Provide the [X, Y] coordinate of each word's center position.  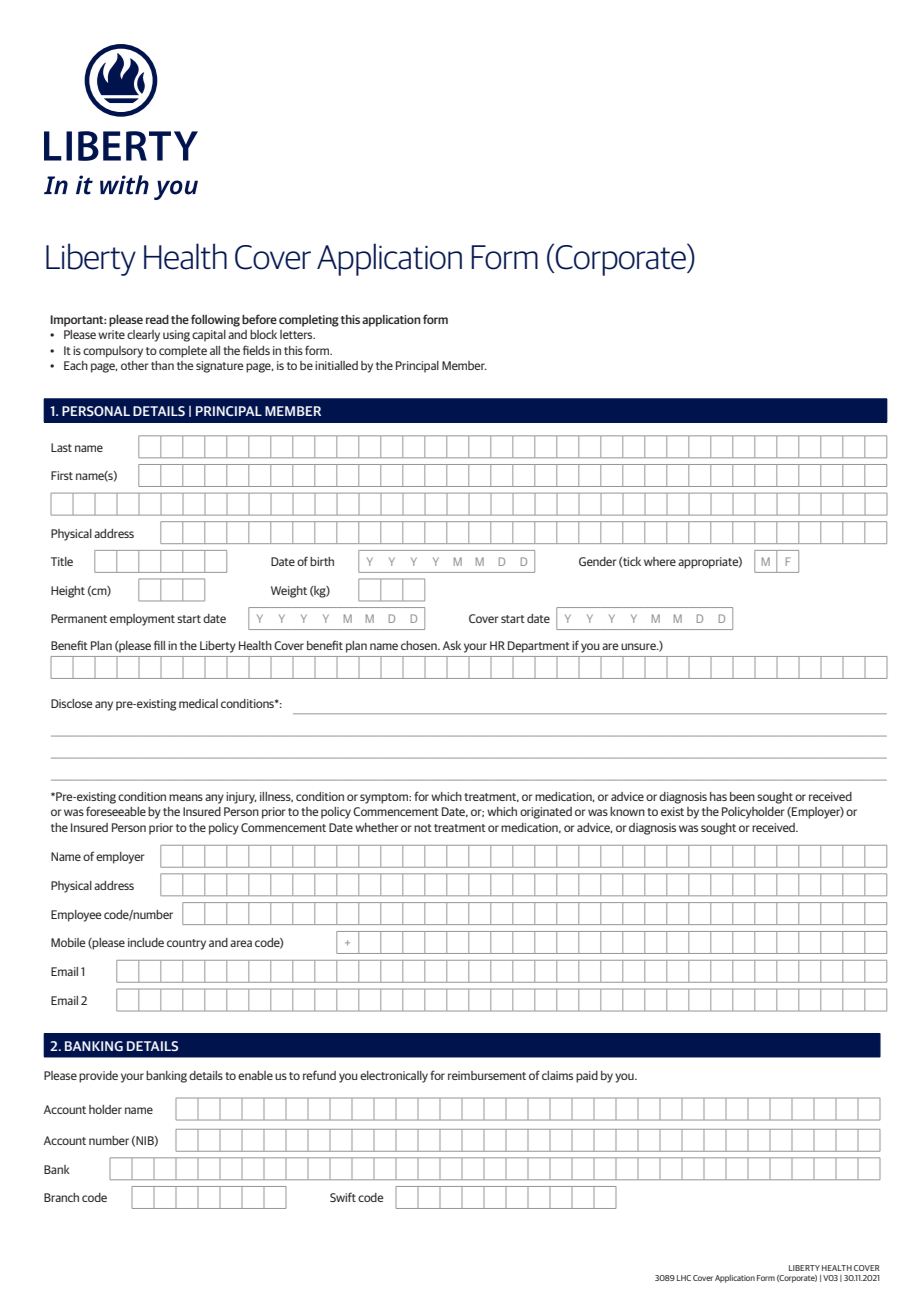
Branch [61, 1197]
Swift [343, 1197]
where [660, 561]
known [627, 811]
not [423, 828]
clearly [143, 336]
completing [309, 321]
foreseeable [116, 811]
